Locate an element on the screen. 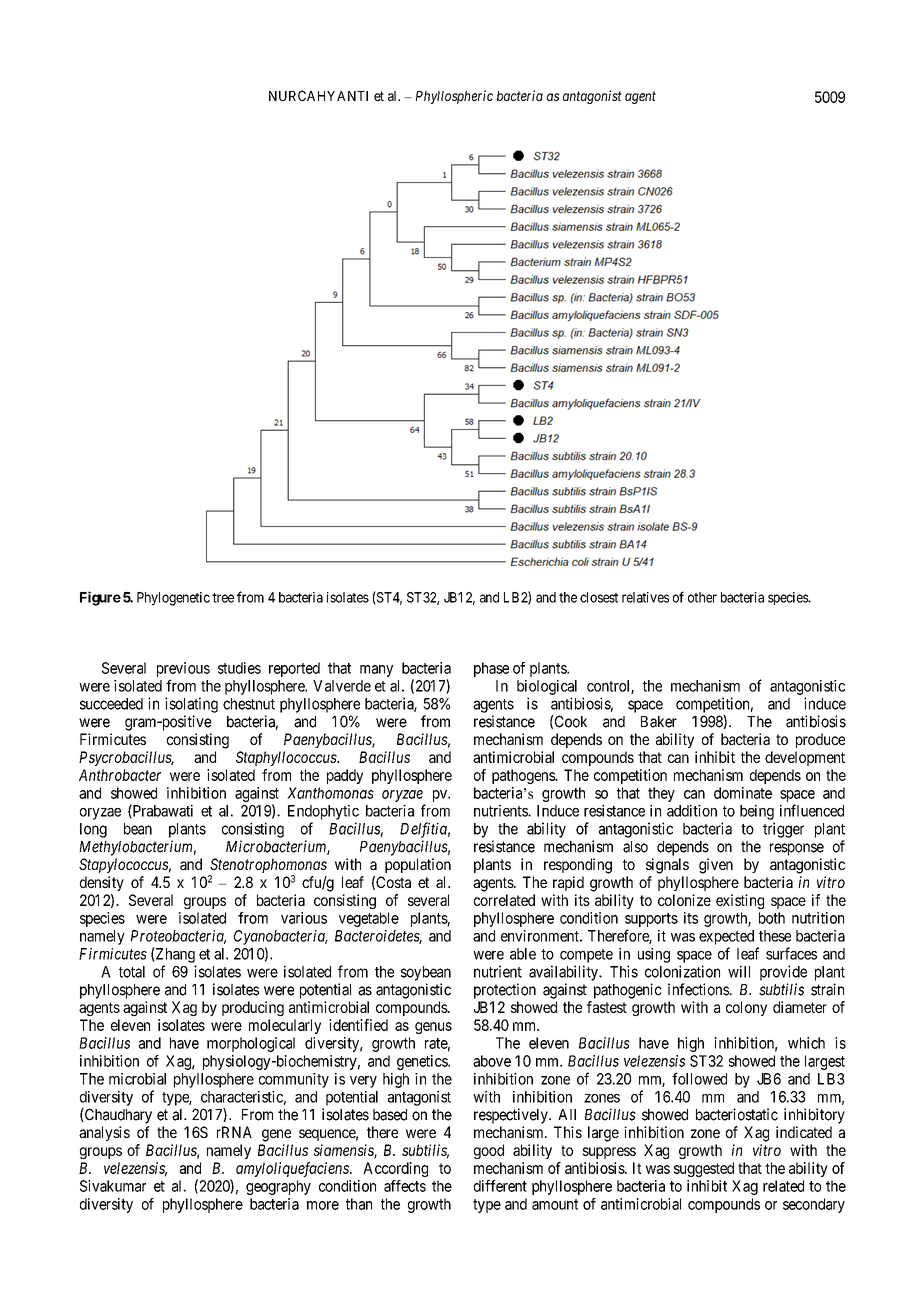  which is located at coordinates (806, 1043).
